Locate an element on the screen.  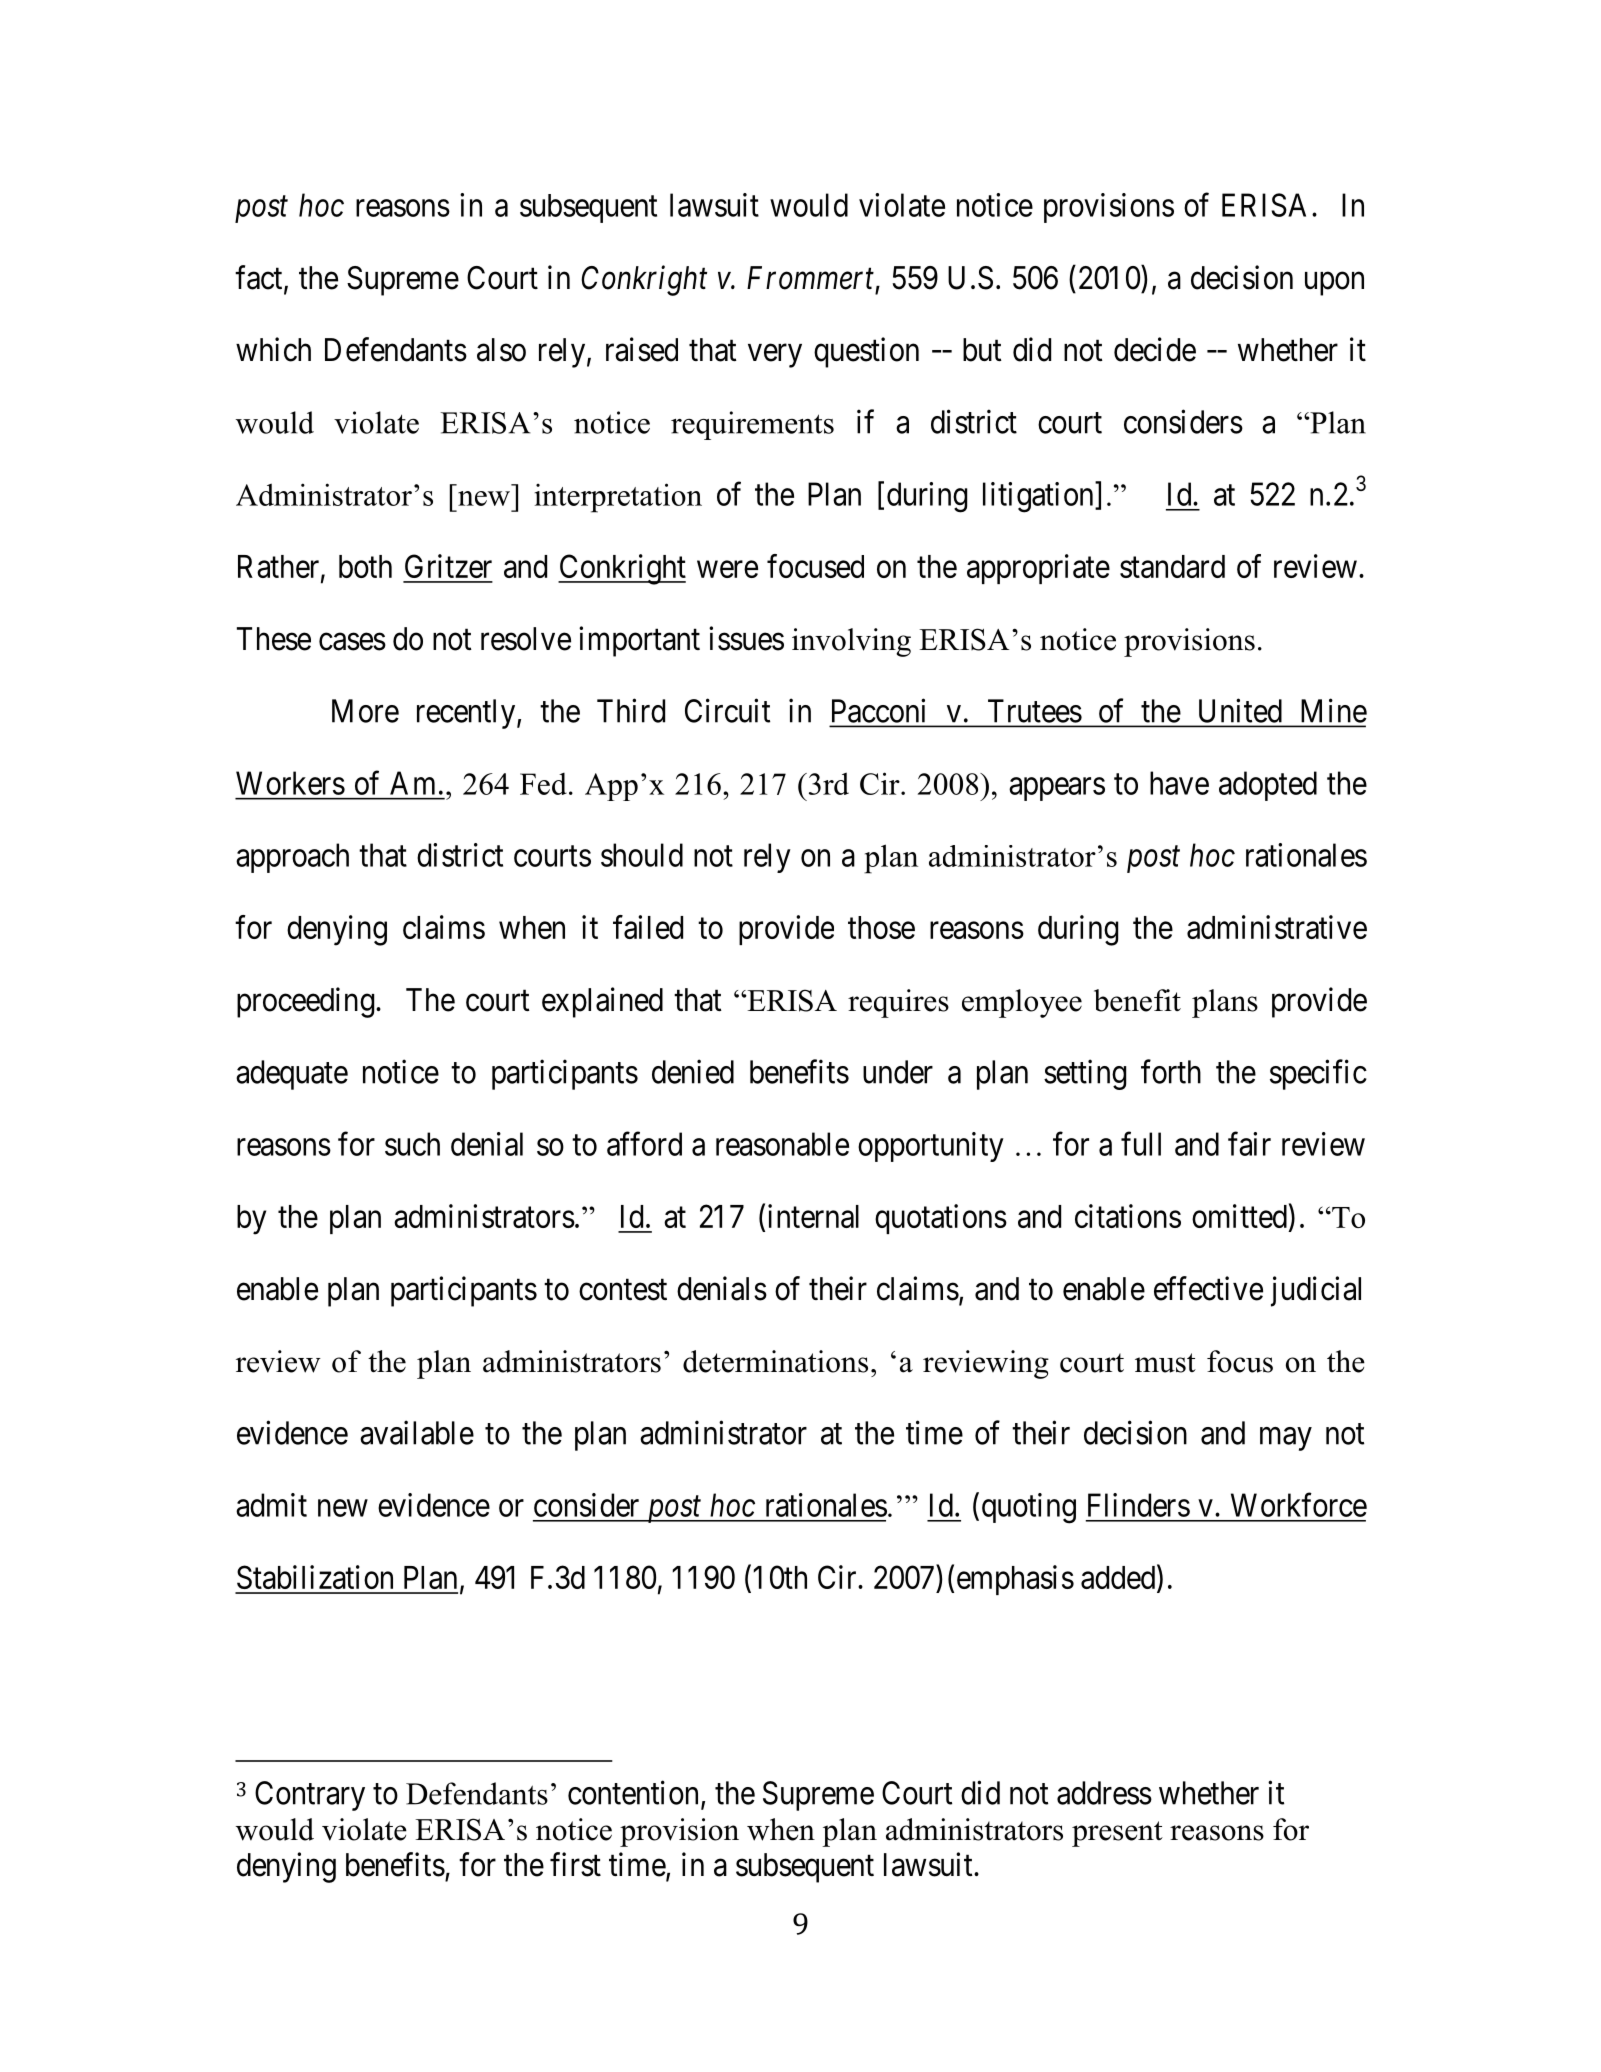
decide is located at coordinates (1155, 349).
